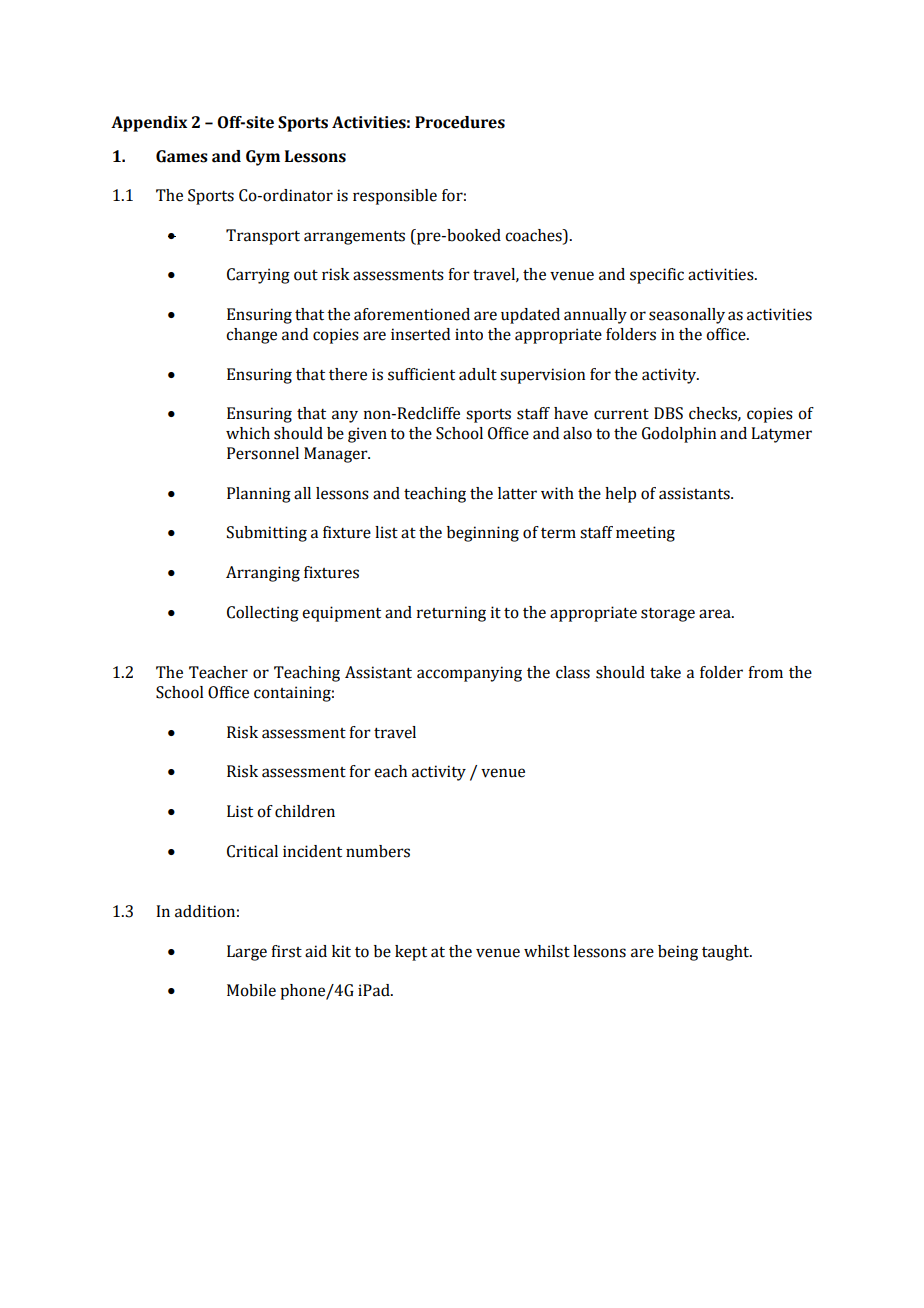 Image resolution: width=924 pixels, height=1308 pixels. What do you see at coordinates (247, 953) in the screenshot?
I see `Large` at bounding box center [247, 953].
